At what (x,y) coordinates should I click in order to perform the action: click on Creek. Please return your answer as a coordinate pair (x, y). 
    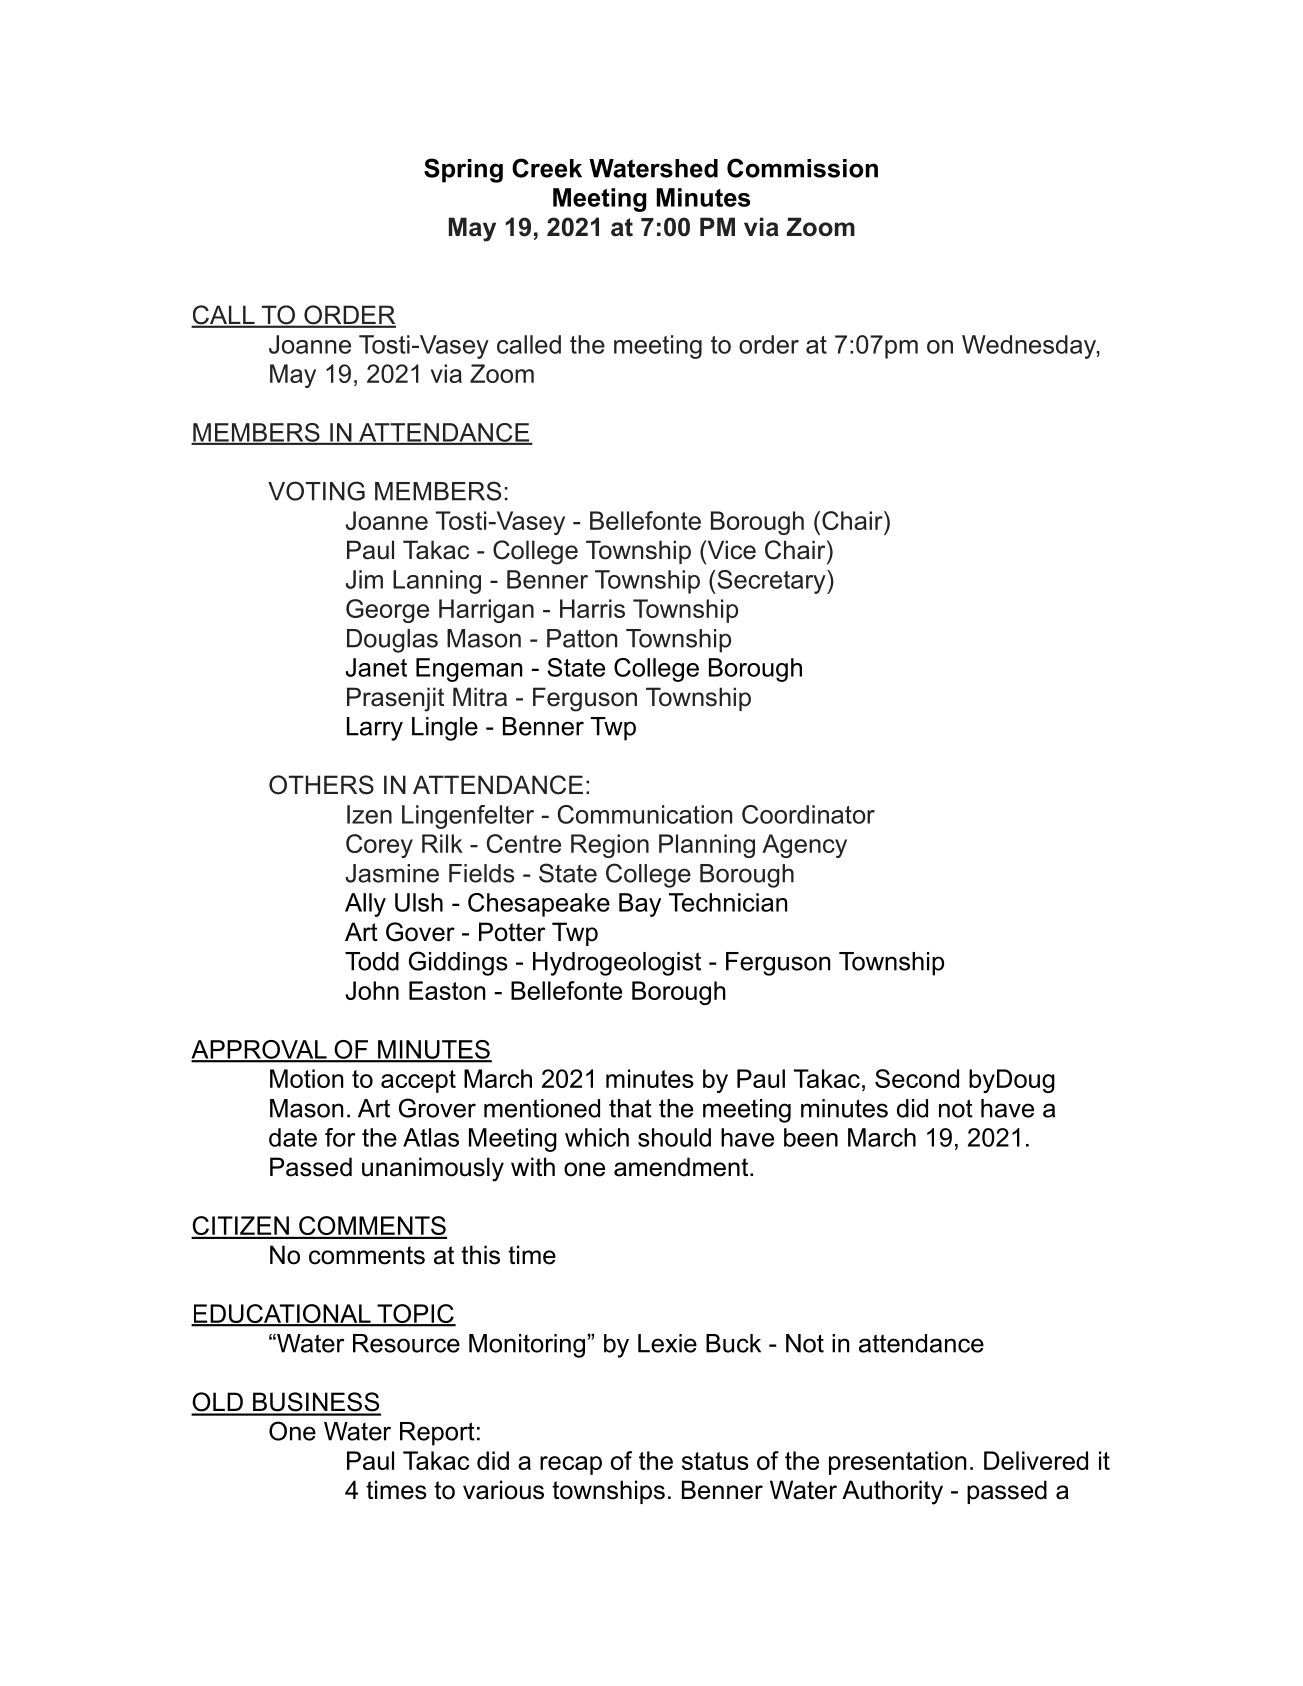
    Looking at the image, I should click on (547, 168).
